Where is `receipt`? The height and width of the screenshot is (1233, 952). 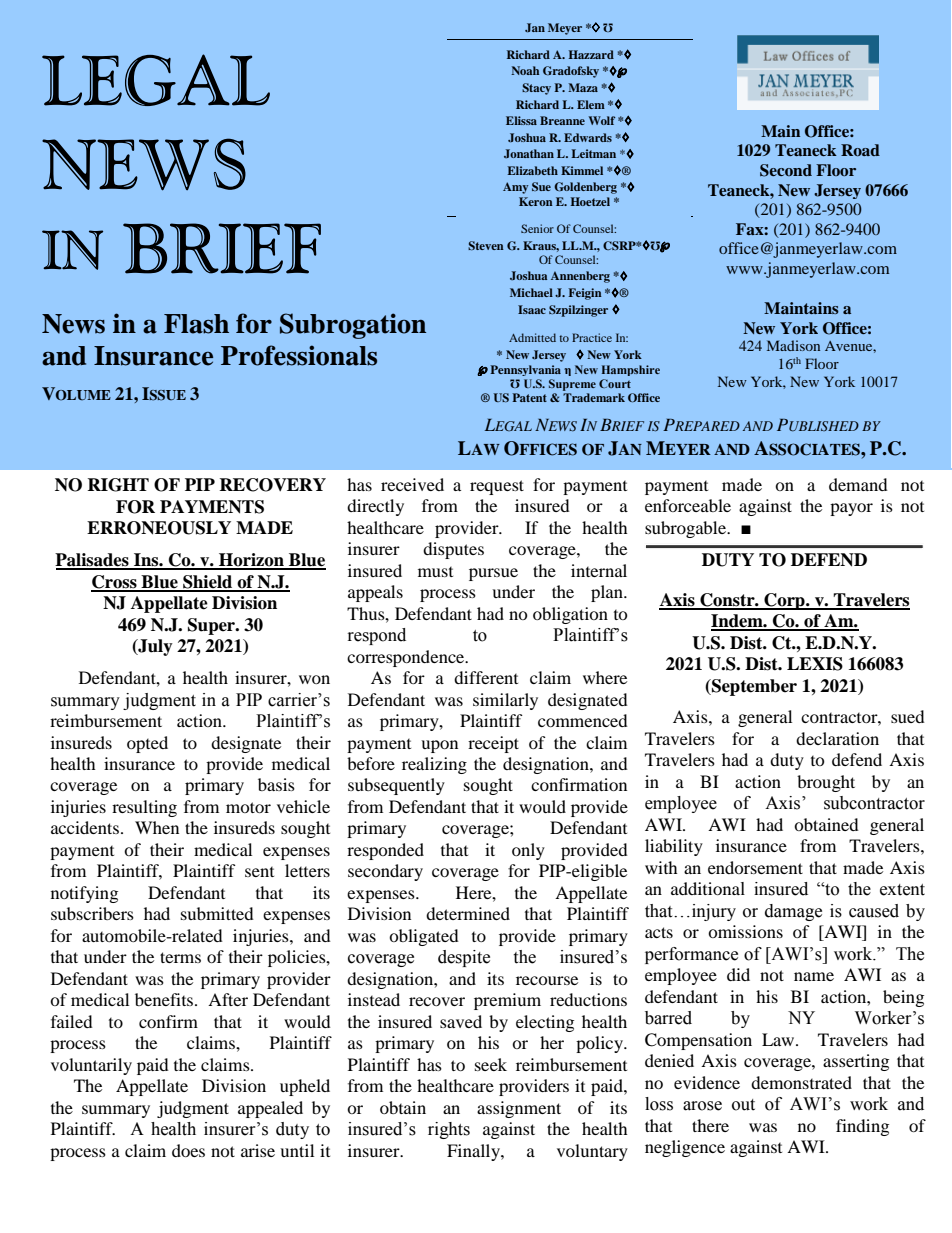
receipt is located at coordinates (493, 744).
